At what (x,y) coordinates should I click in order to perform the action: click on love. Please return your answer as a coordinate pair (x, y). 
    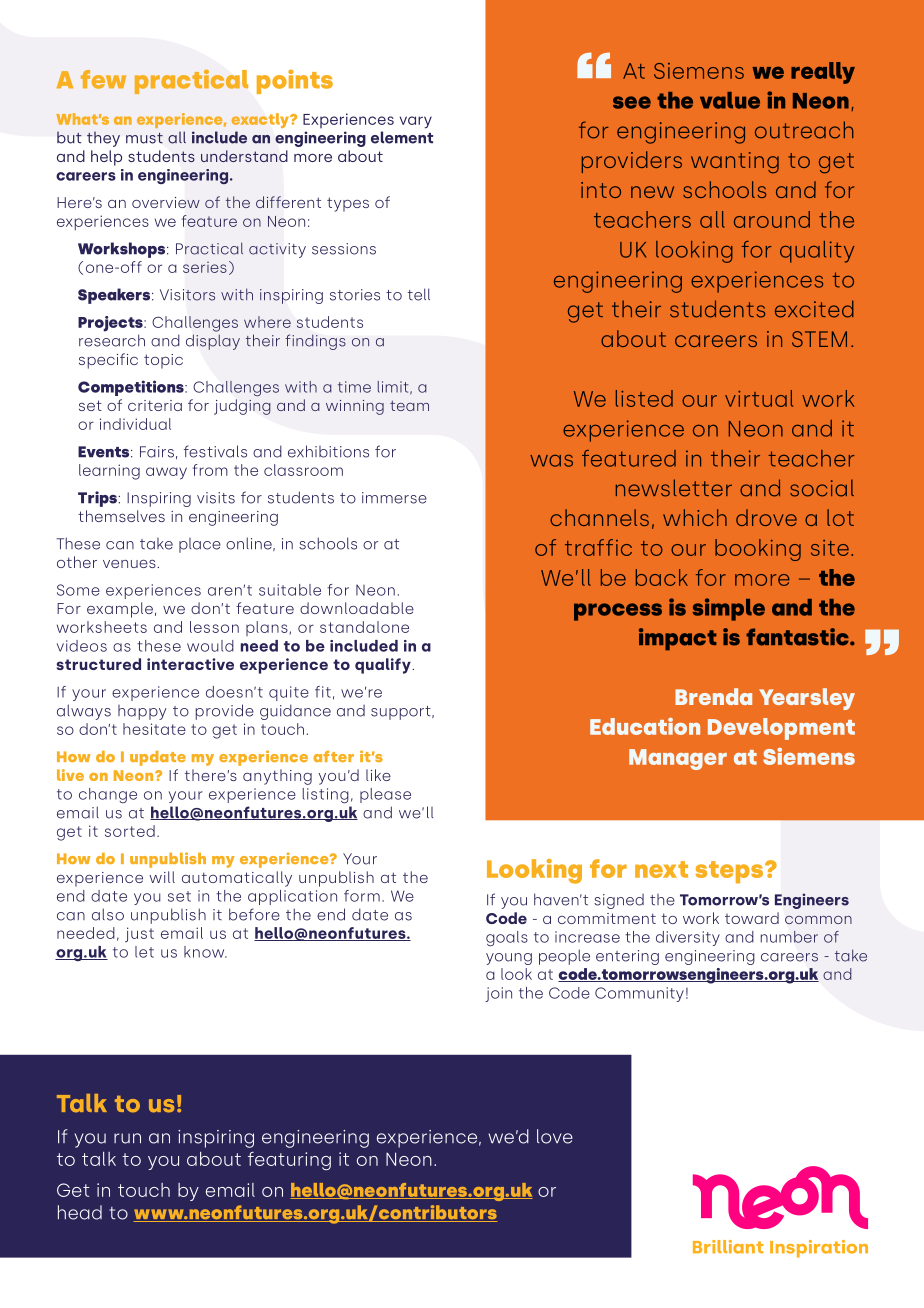
    Looking at the image, I should click on (555, 1136).
